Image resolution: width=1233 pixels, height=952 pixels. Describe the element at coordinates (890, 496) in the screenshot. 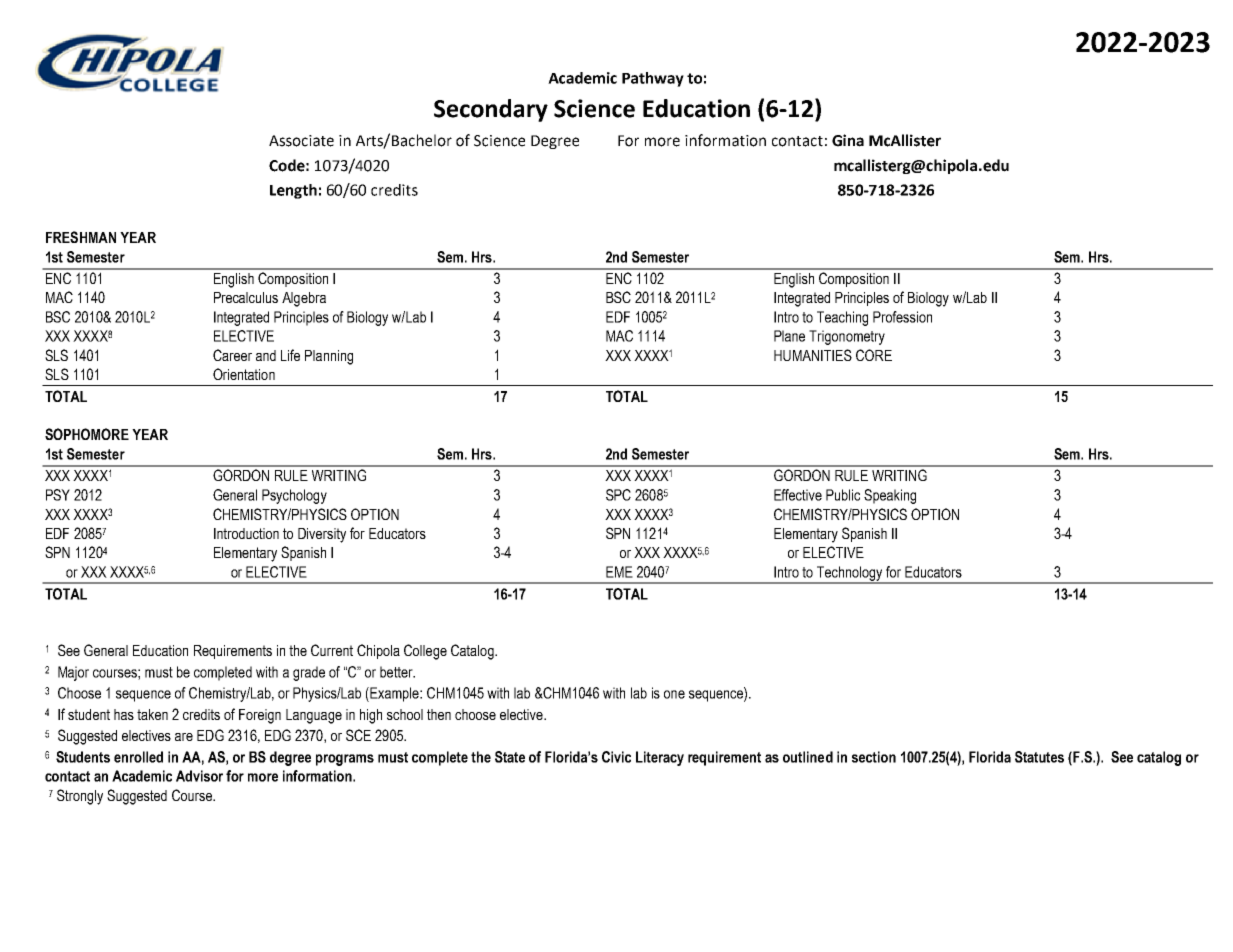

I see `Speaking` at that location.
